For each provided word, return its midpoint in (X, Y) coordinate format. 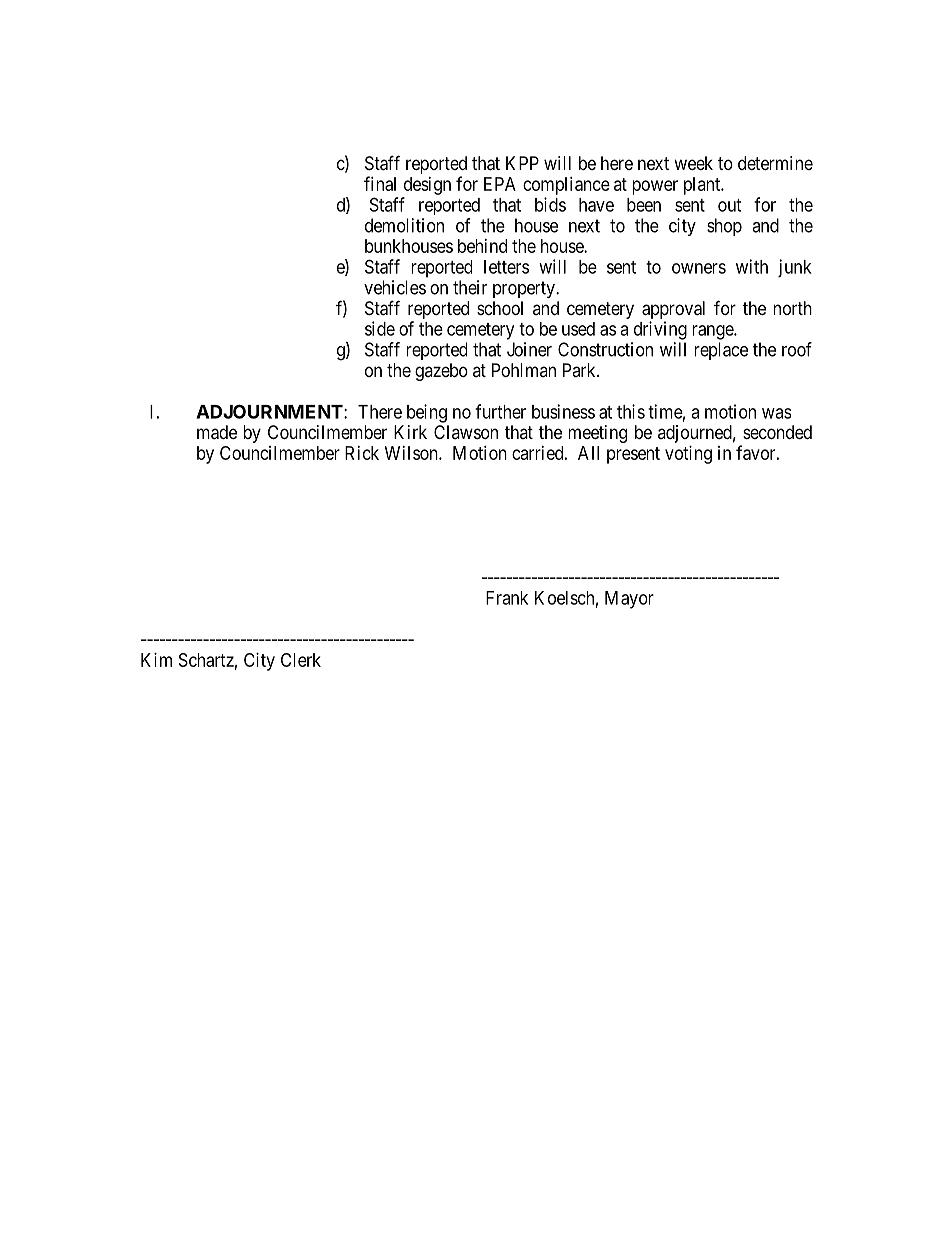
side (380, 328)
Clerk (301, 660)
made (217, 432)
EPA (500, 184)
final (380, 183)
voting (688, 455)
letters (506, 267)
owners (699, 268)
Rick (362, 453)
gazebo (441, 372)
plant (703, 186)
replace (721, 351)
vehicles (395, 287)
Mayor (629, 600)
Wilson (412, 453)
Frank (507, 598)
